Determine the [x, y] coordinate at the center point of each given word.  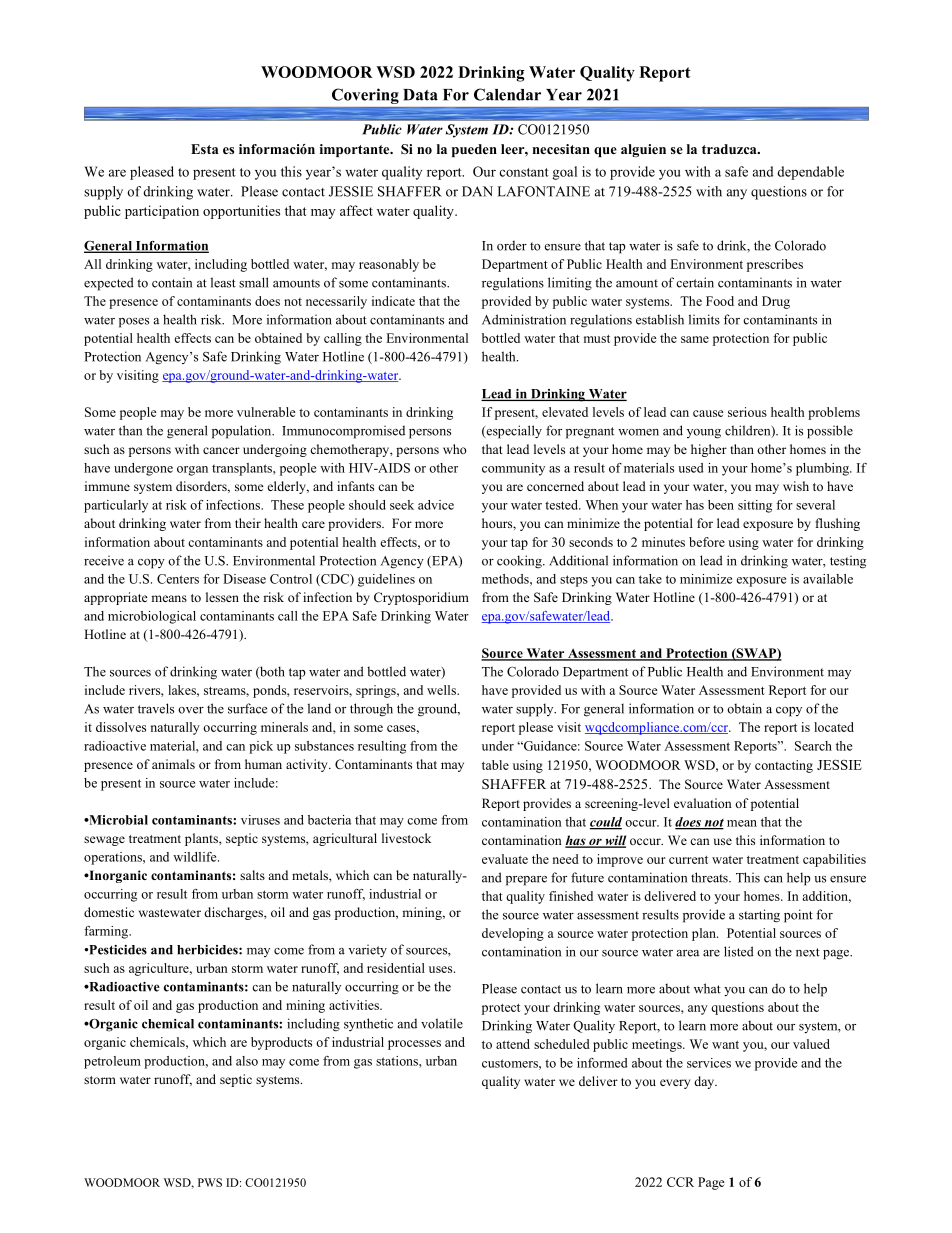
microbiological [152, 617]
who [455, 449]
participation [162, 212]
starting [759, 916]
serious [747, 412]
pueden [474, 150]
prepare [526, 881]
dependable [810, 173]
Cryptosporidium [421, 598]
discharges [234, 913]
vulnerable [266, 412]
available [828, 579]
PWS [210, 1182]
